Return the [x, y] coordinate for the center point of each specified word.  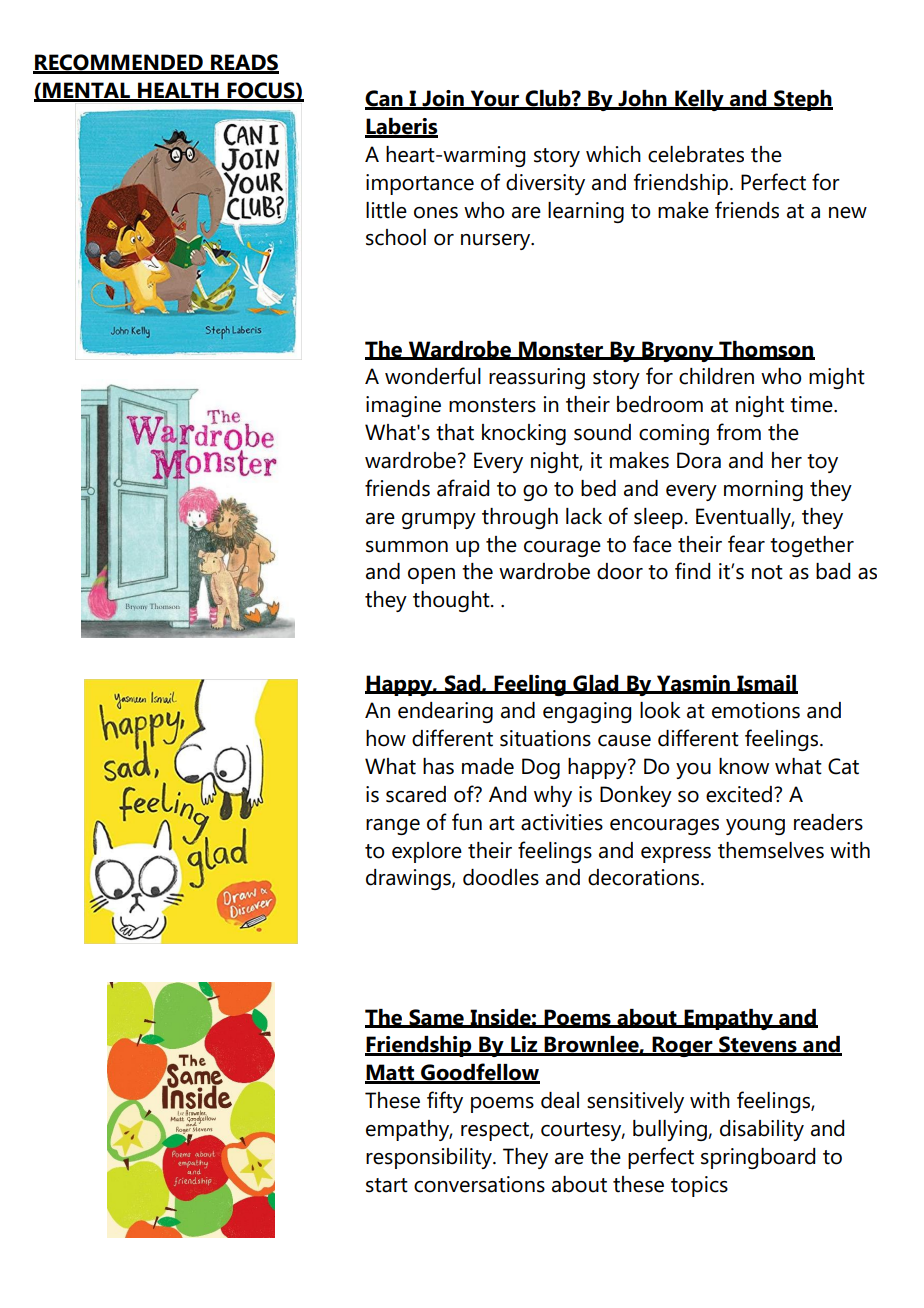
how [386, 738]
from [738, 432]
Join [443, 99]
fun [467, 822]
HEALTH [178, 91]
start [387, 1185]
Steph [802, 100]
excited [739, 794]
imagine [403, 406]
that [455, 432]
